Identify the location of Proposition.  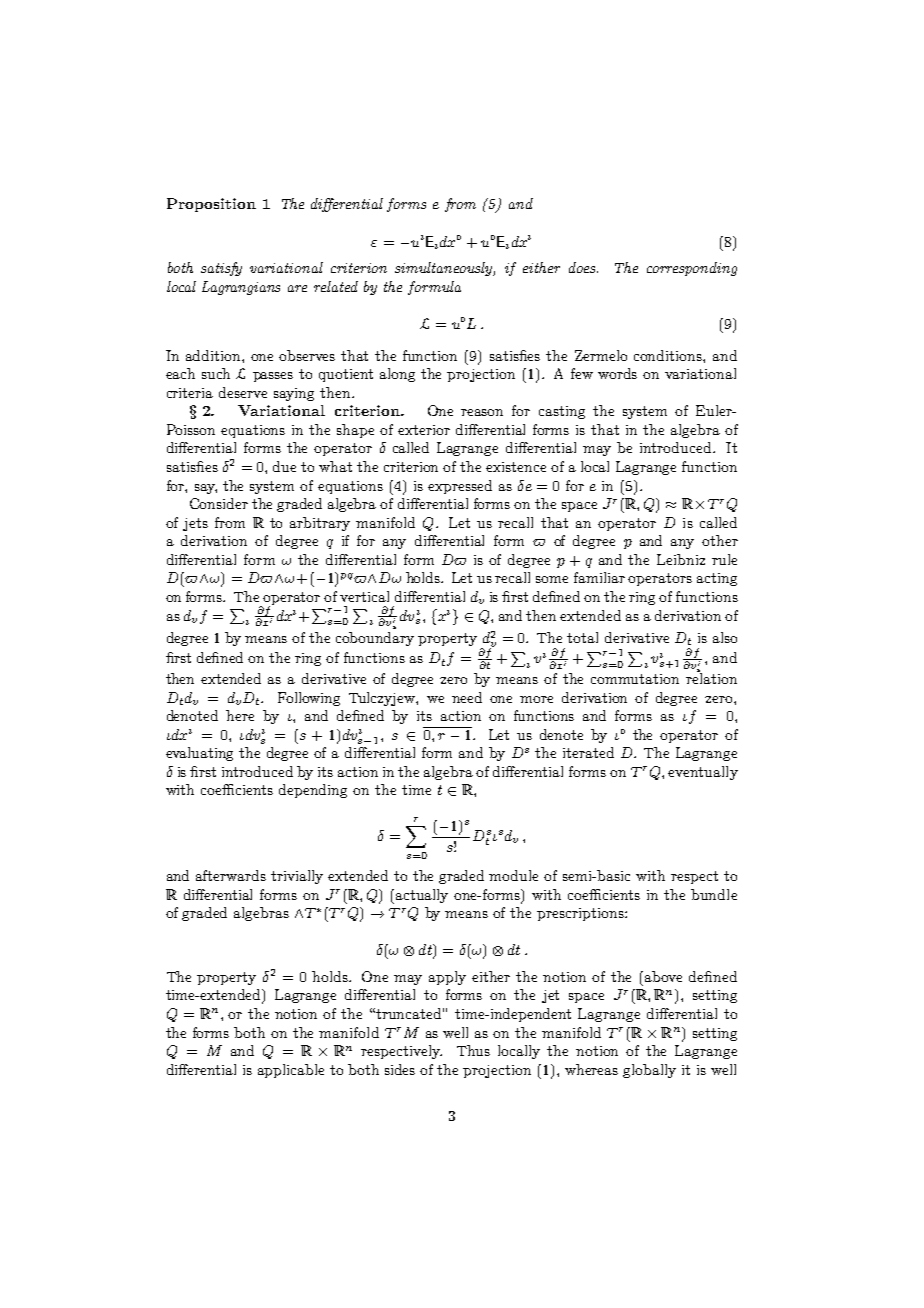
(211, 205).
